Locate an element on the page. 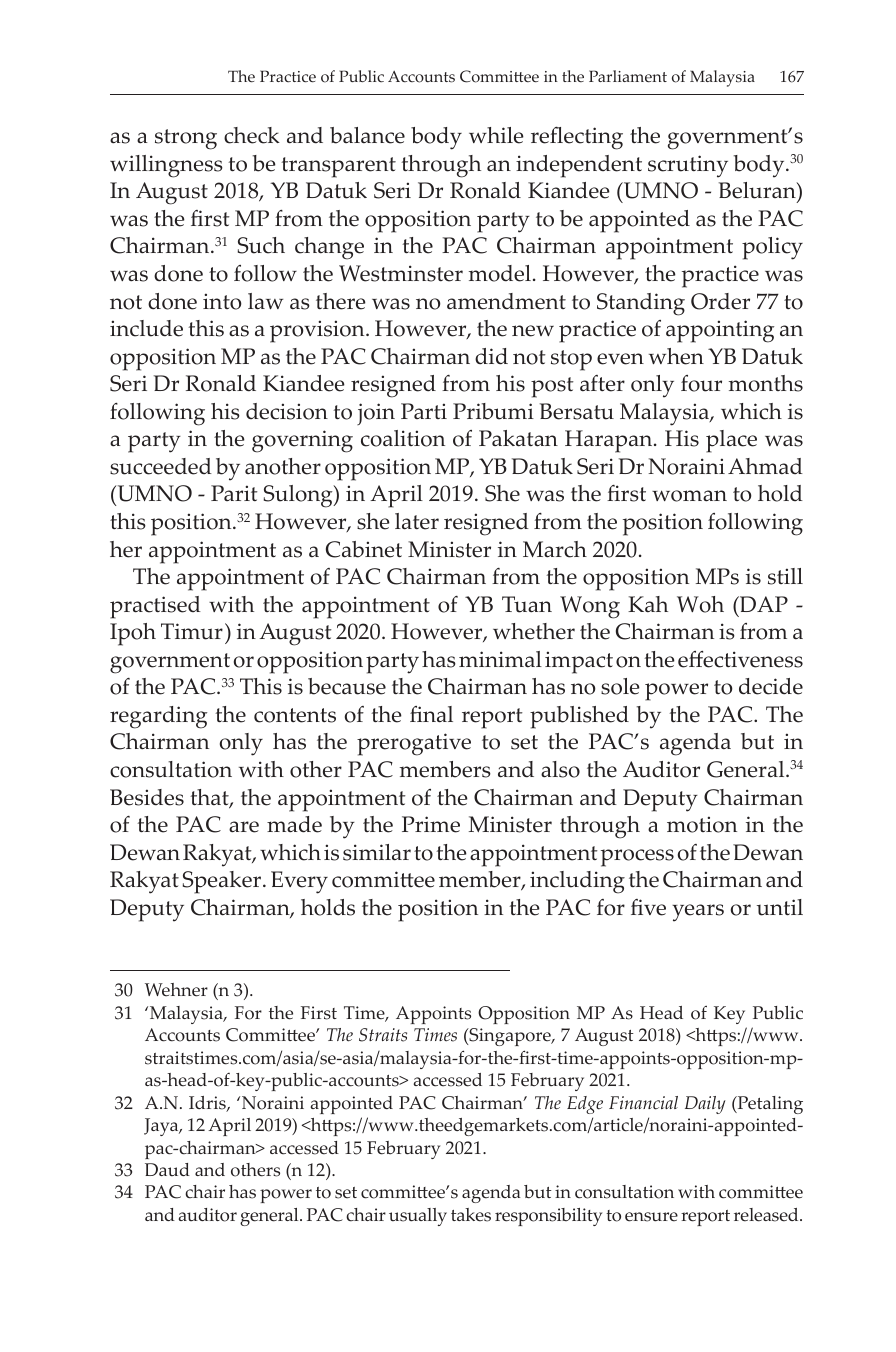 This image has width=896, height=1352. scrutiny is located at coordinates (688, 166).
